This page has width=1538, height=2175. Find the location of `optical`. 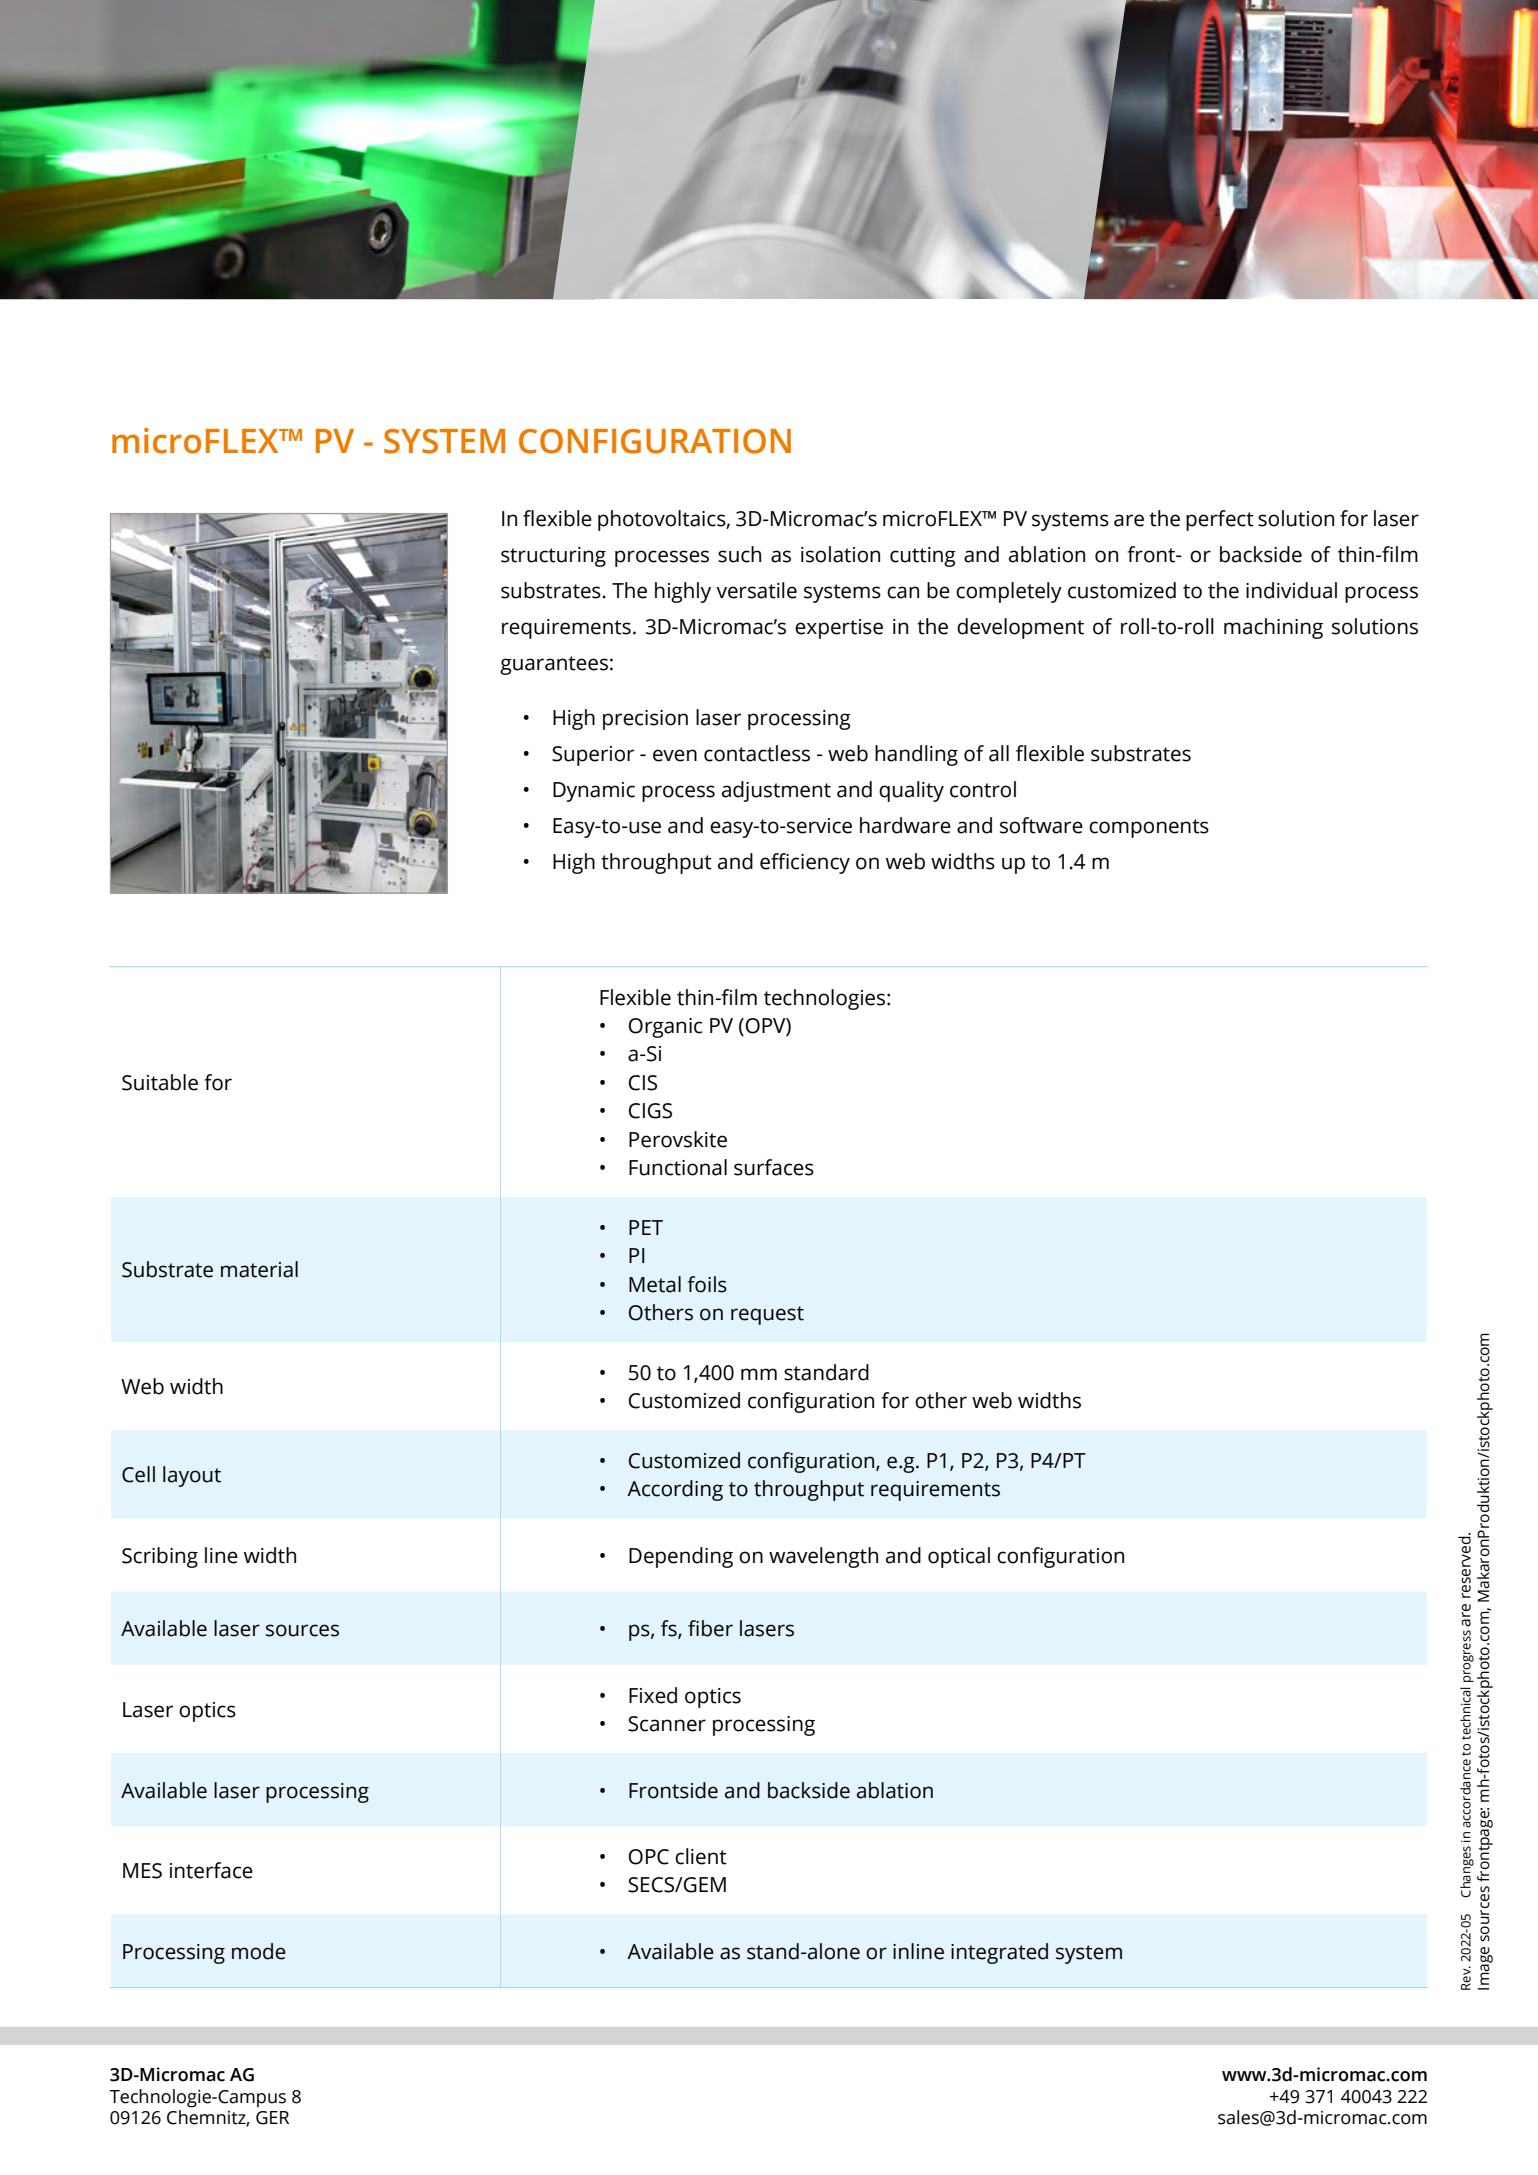

optical is located at coordinates (959, 1557).
